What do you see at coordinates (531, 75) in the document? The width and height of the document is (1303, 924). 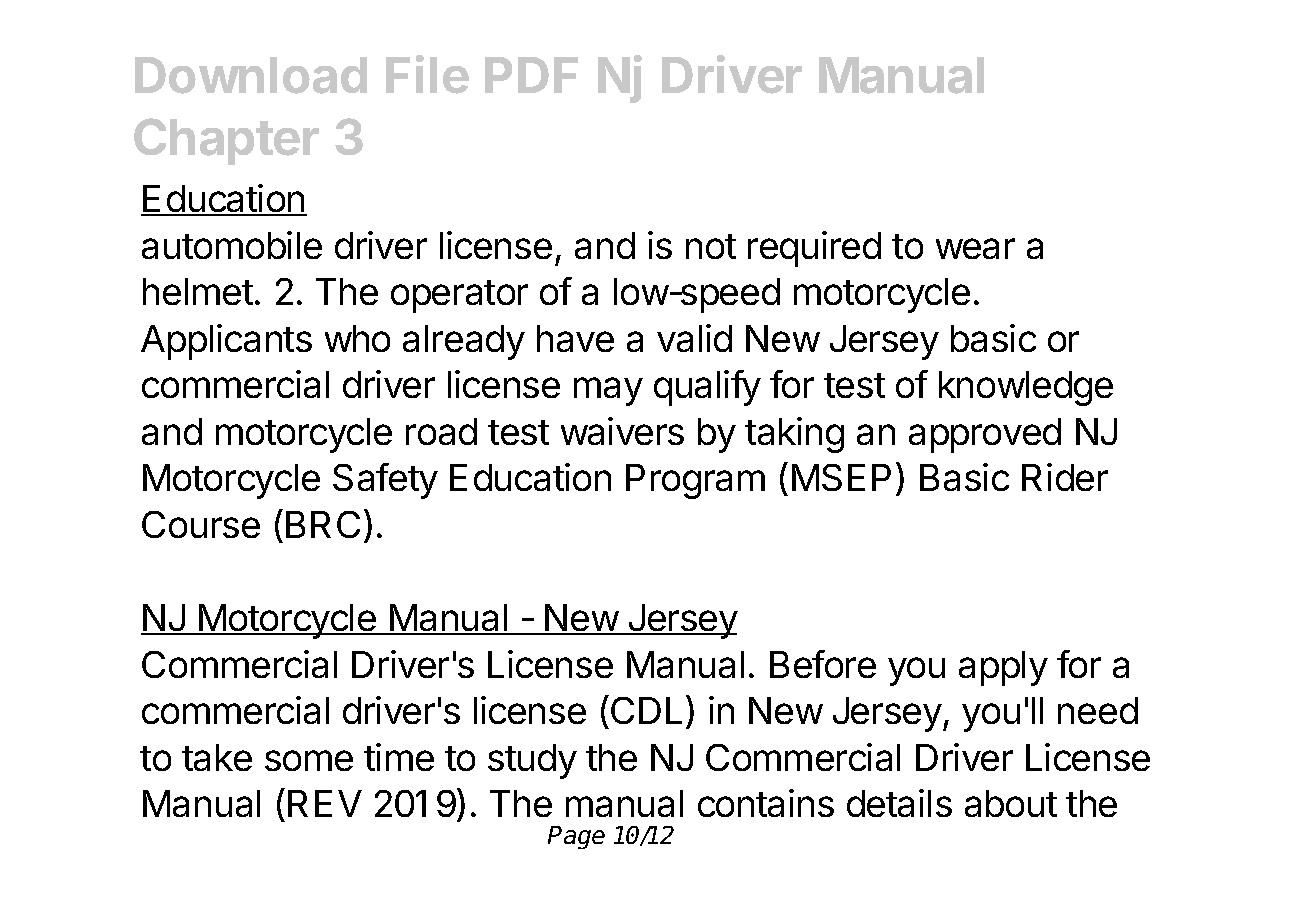 I see `PDF` at bounding box center [531, 75].
